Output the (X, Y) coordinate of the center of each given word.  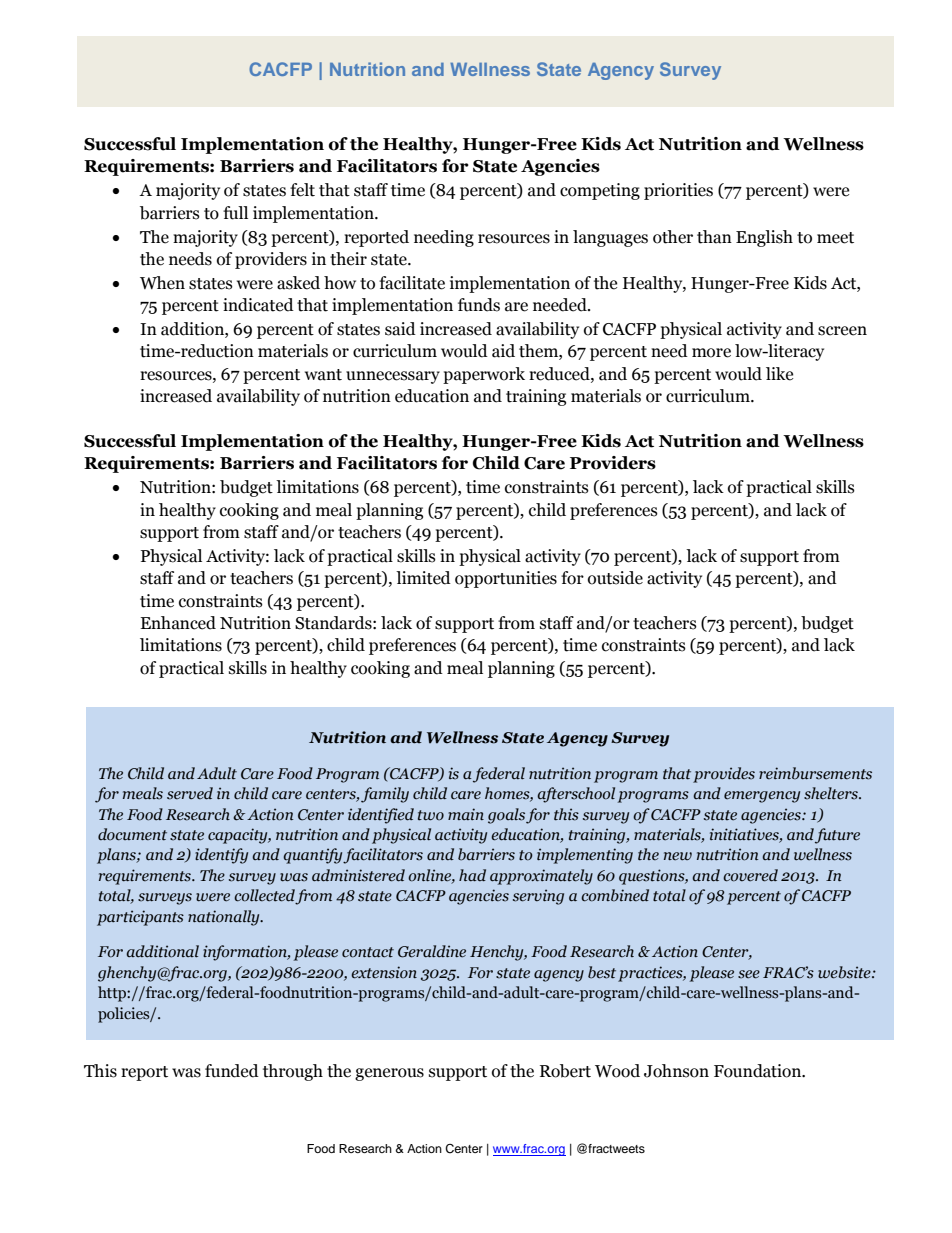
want (323, 375)
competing (600, 191)
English (764, 238)
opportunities (506, 579)
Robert (565, 1071)
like (779, 374)
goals (506, 816)
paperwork (484, 375)
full (235, 213)
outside (615, 578)
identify (221, 856)
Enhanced (178, 623)
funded (232, 1071)
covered (750, 875)
